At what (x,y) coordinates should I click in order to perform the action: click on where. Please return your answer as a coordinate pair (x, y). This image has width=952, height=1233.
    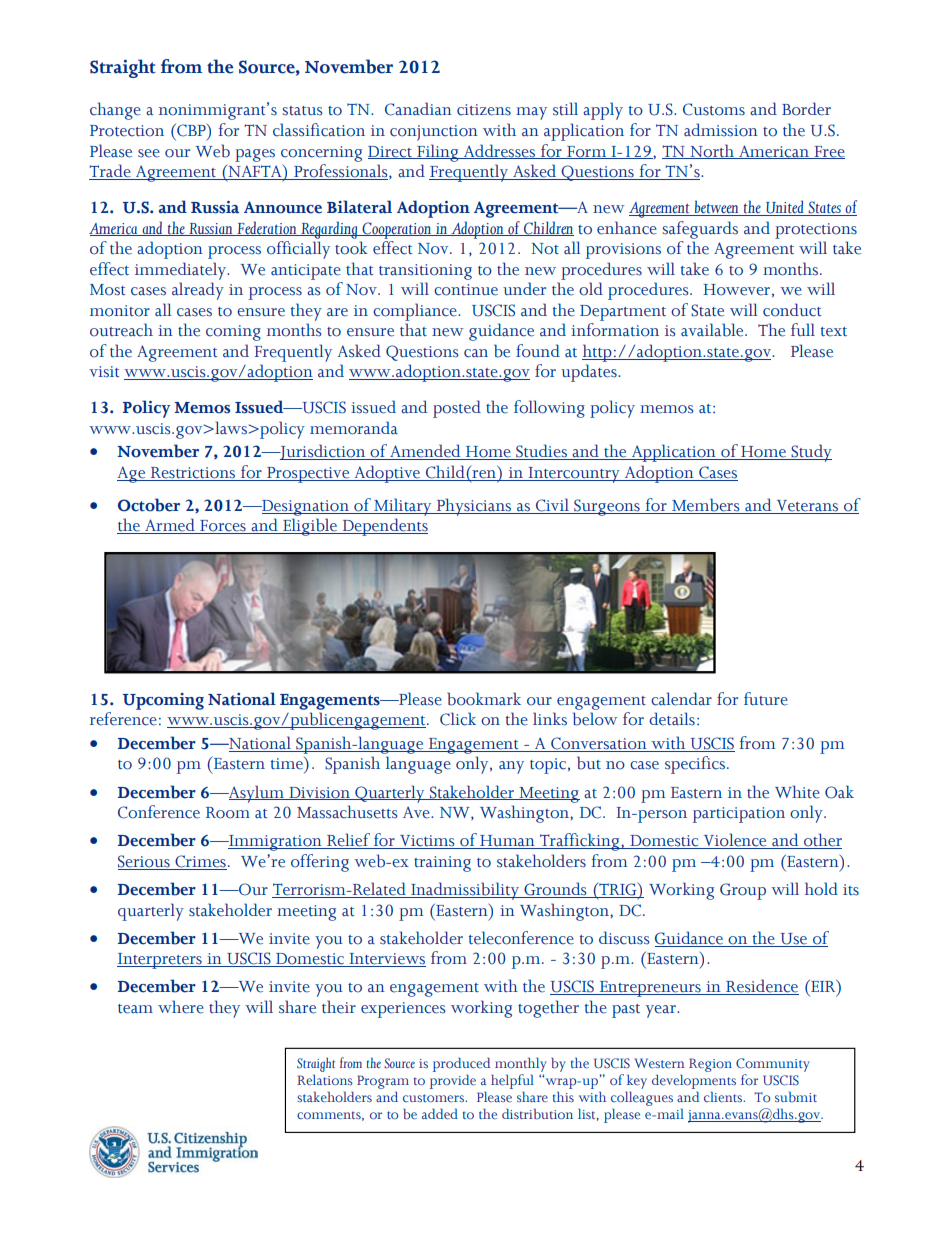
    Looking at the image, I should click on (181, 1007).
